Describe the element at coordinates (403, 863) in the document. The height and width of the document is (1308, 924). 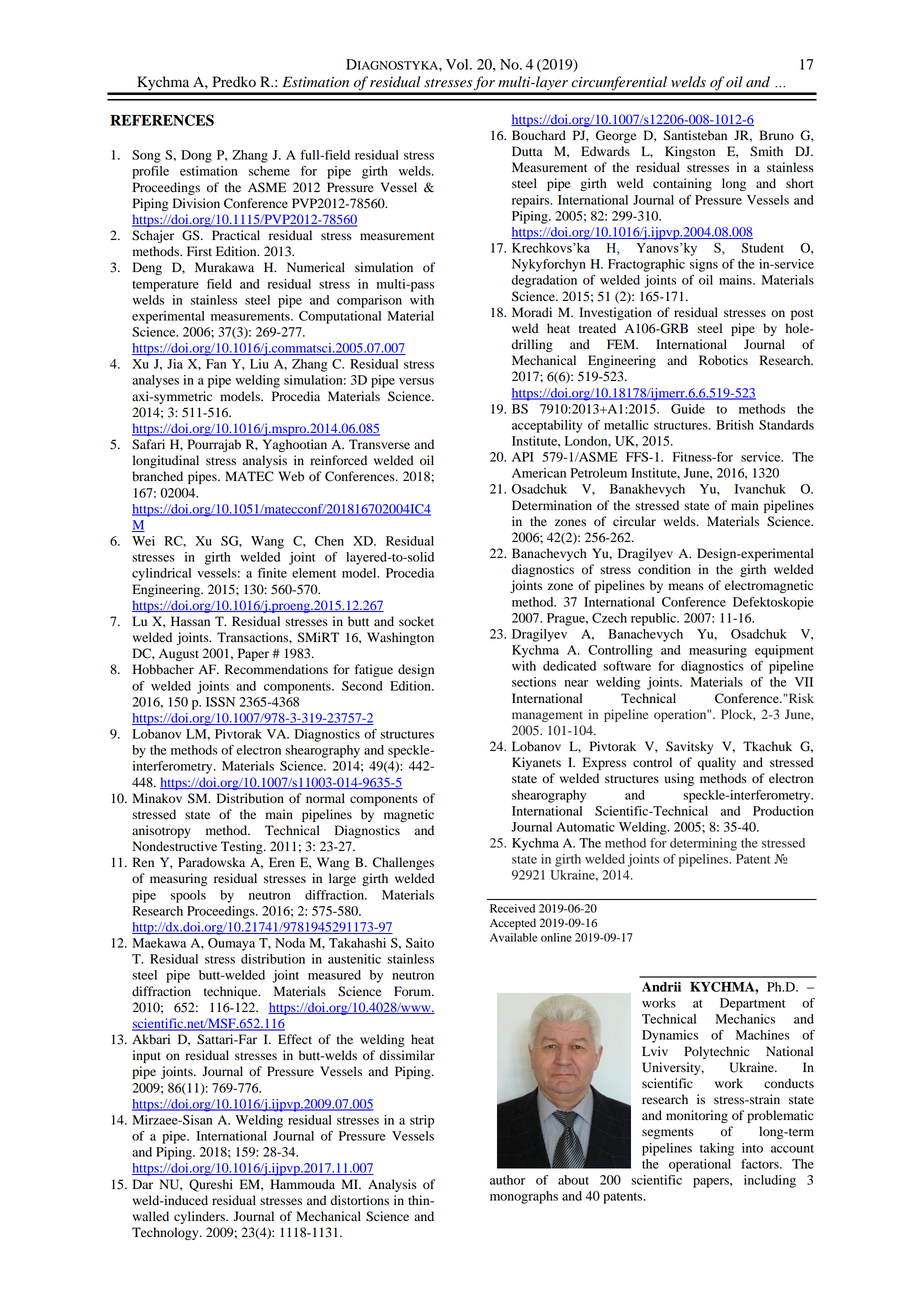
I see `Challenges` at that location.
